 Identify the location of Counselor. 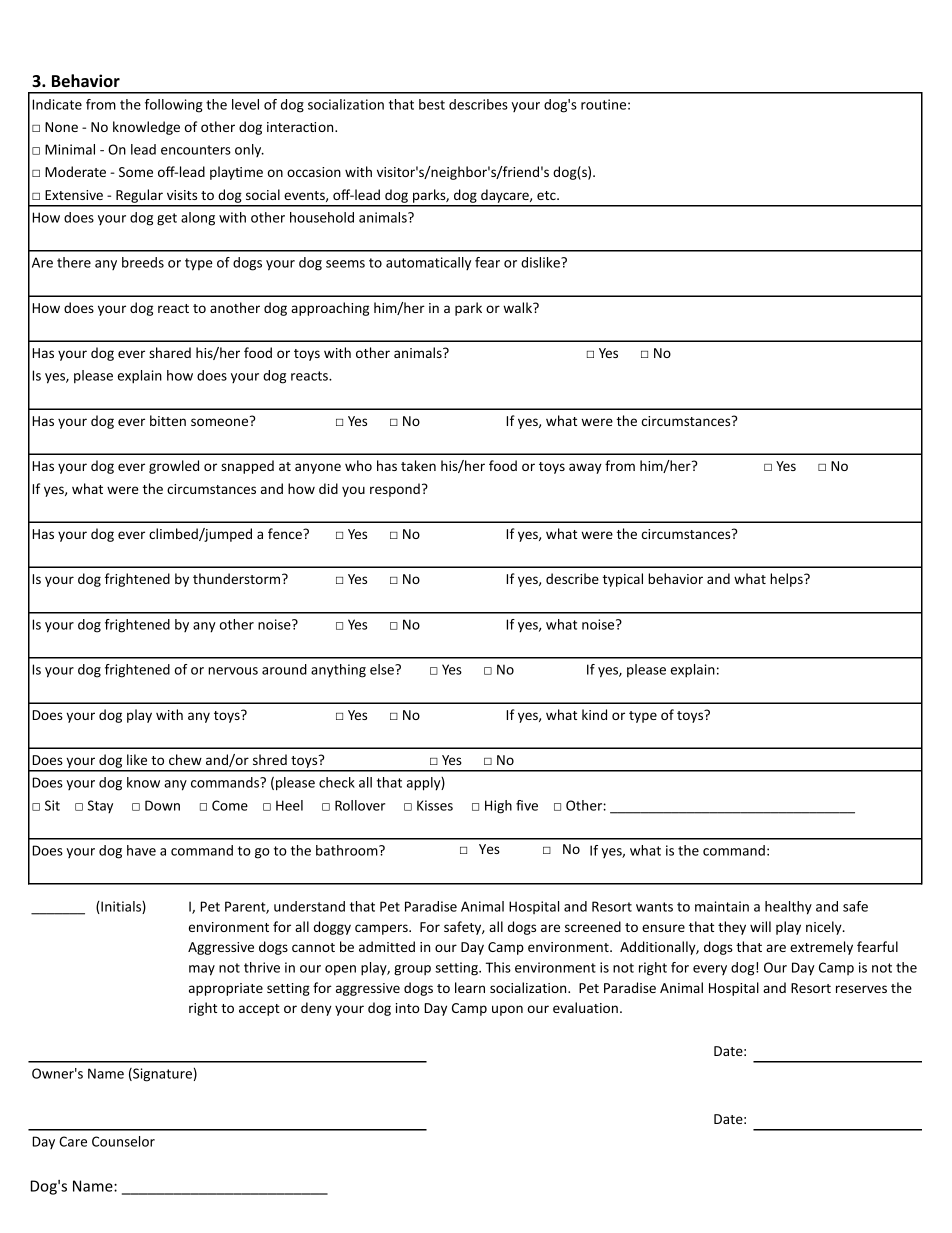
(123, 1141).
